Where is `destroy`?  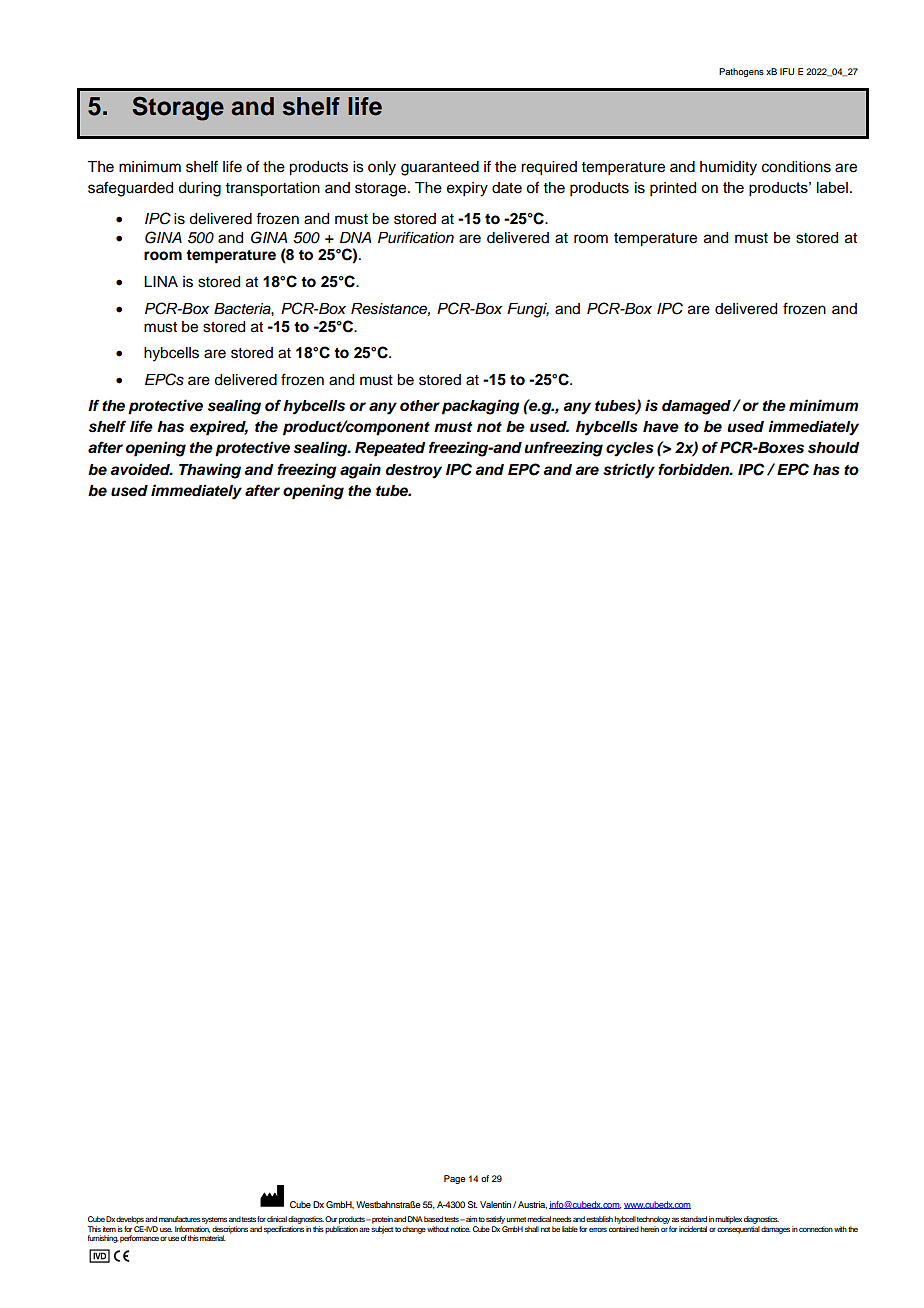 destroy is located at coordinates (414, 471).
